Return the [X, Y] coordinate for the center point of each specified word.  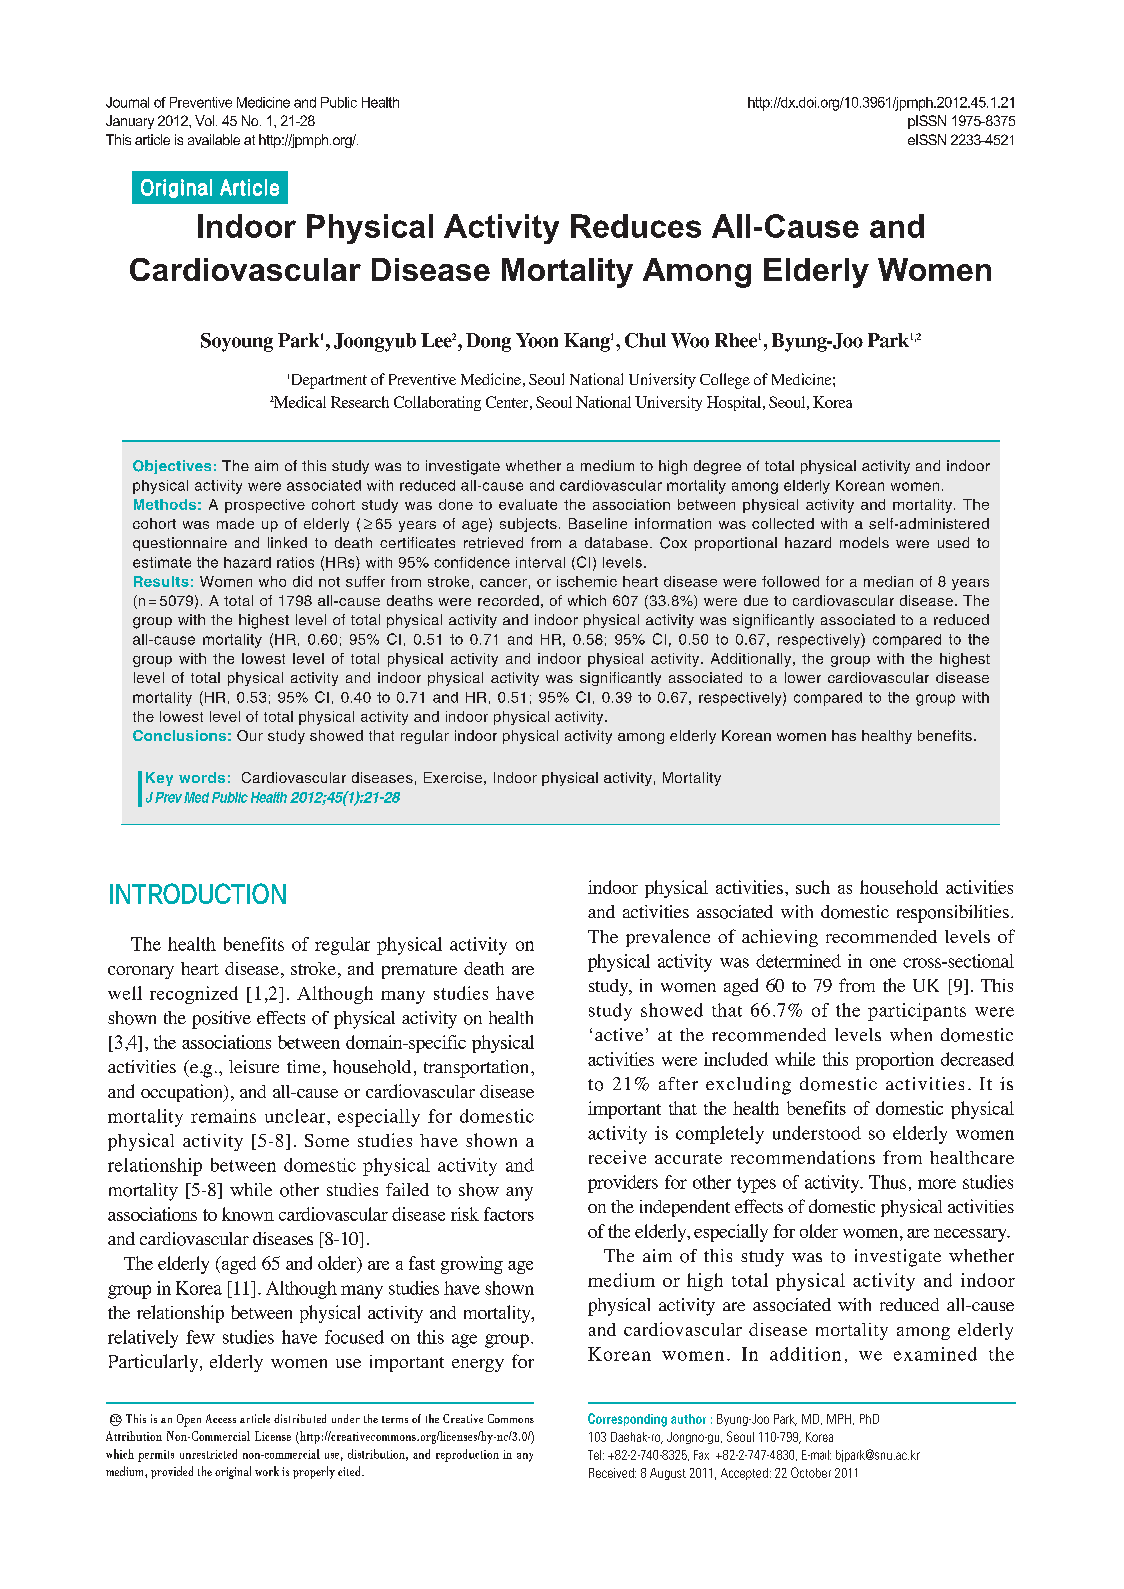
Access [221, 1418]
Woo [690, 340]
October [811, 1472]
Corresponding [627, 1420]
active [619, 1034]
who [272, 581]
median [888, 581]
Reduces [636, 226]
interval [540, 562]
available [214, 139]
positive [221, 1020]
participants [917, 1012]
